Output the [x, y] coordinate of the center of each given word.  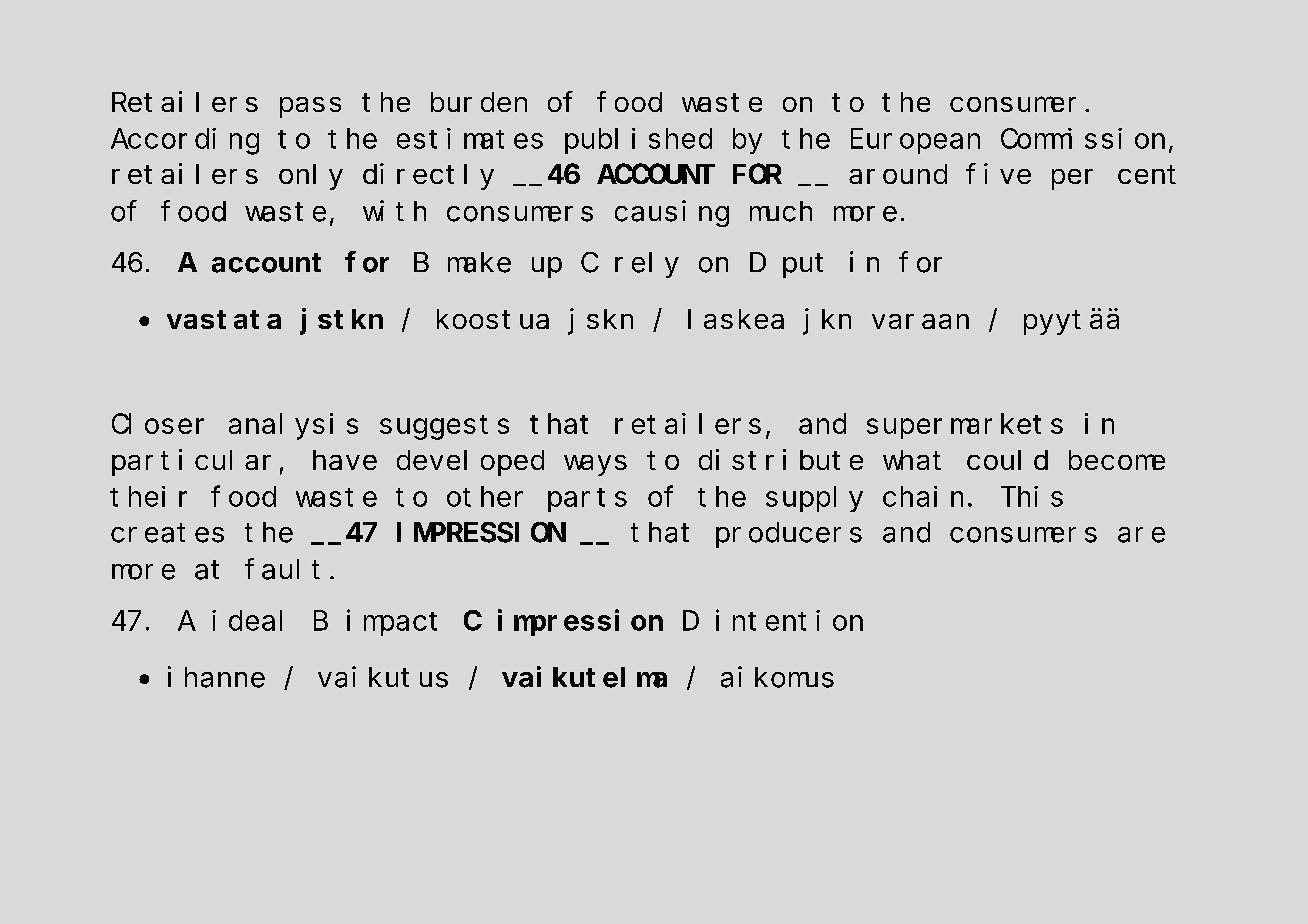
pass [310, 107]
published [638, 141]
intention [789, 620]
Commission [1083, 138]
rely [647, 265]
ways [595, 465]
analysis [293, 426]
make [479, 262]
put [803, 266]
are [1141, 535]
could [1007, 460]
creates [167, 533]
